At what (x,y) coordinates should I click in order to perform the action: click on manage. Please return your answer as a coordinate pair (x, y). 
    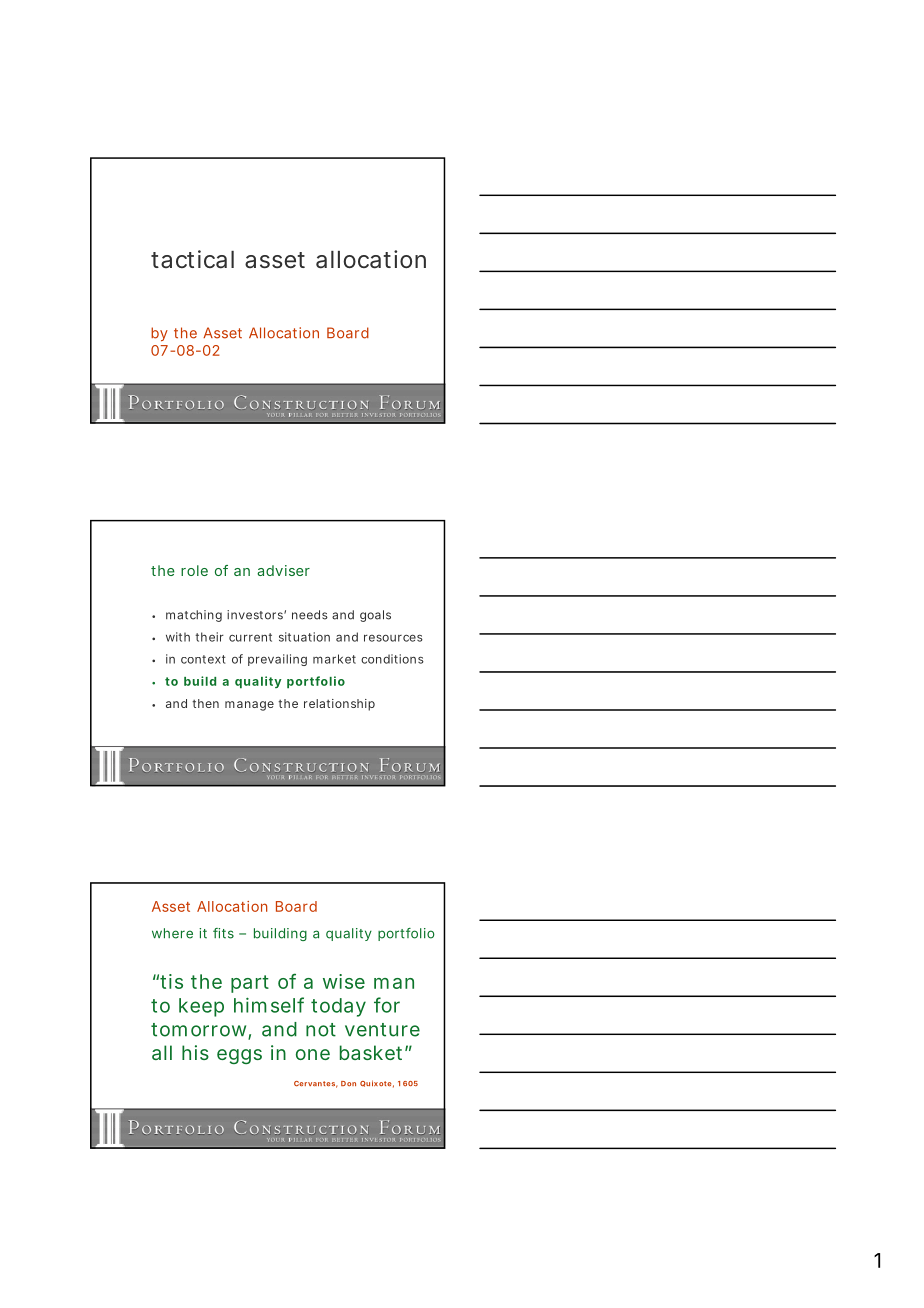
    Looking at the image, I should click on (249, 706).
